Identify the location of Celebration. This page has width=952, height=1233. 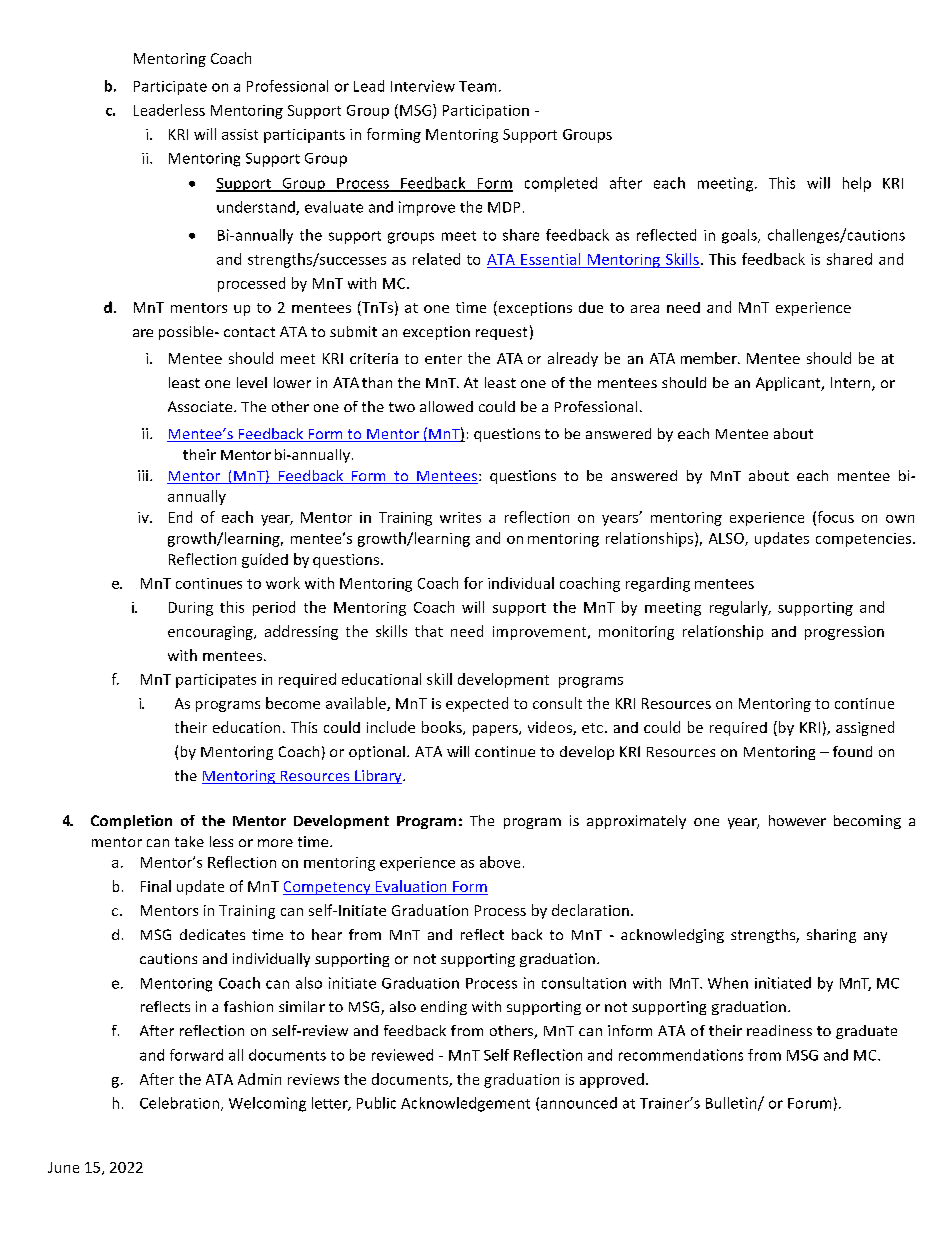
(179, 1103).
